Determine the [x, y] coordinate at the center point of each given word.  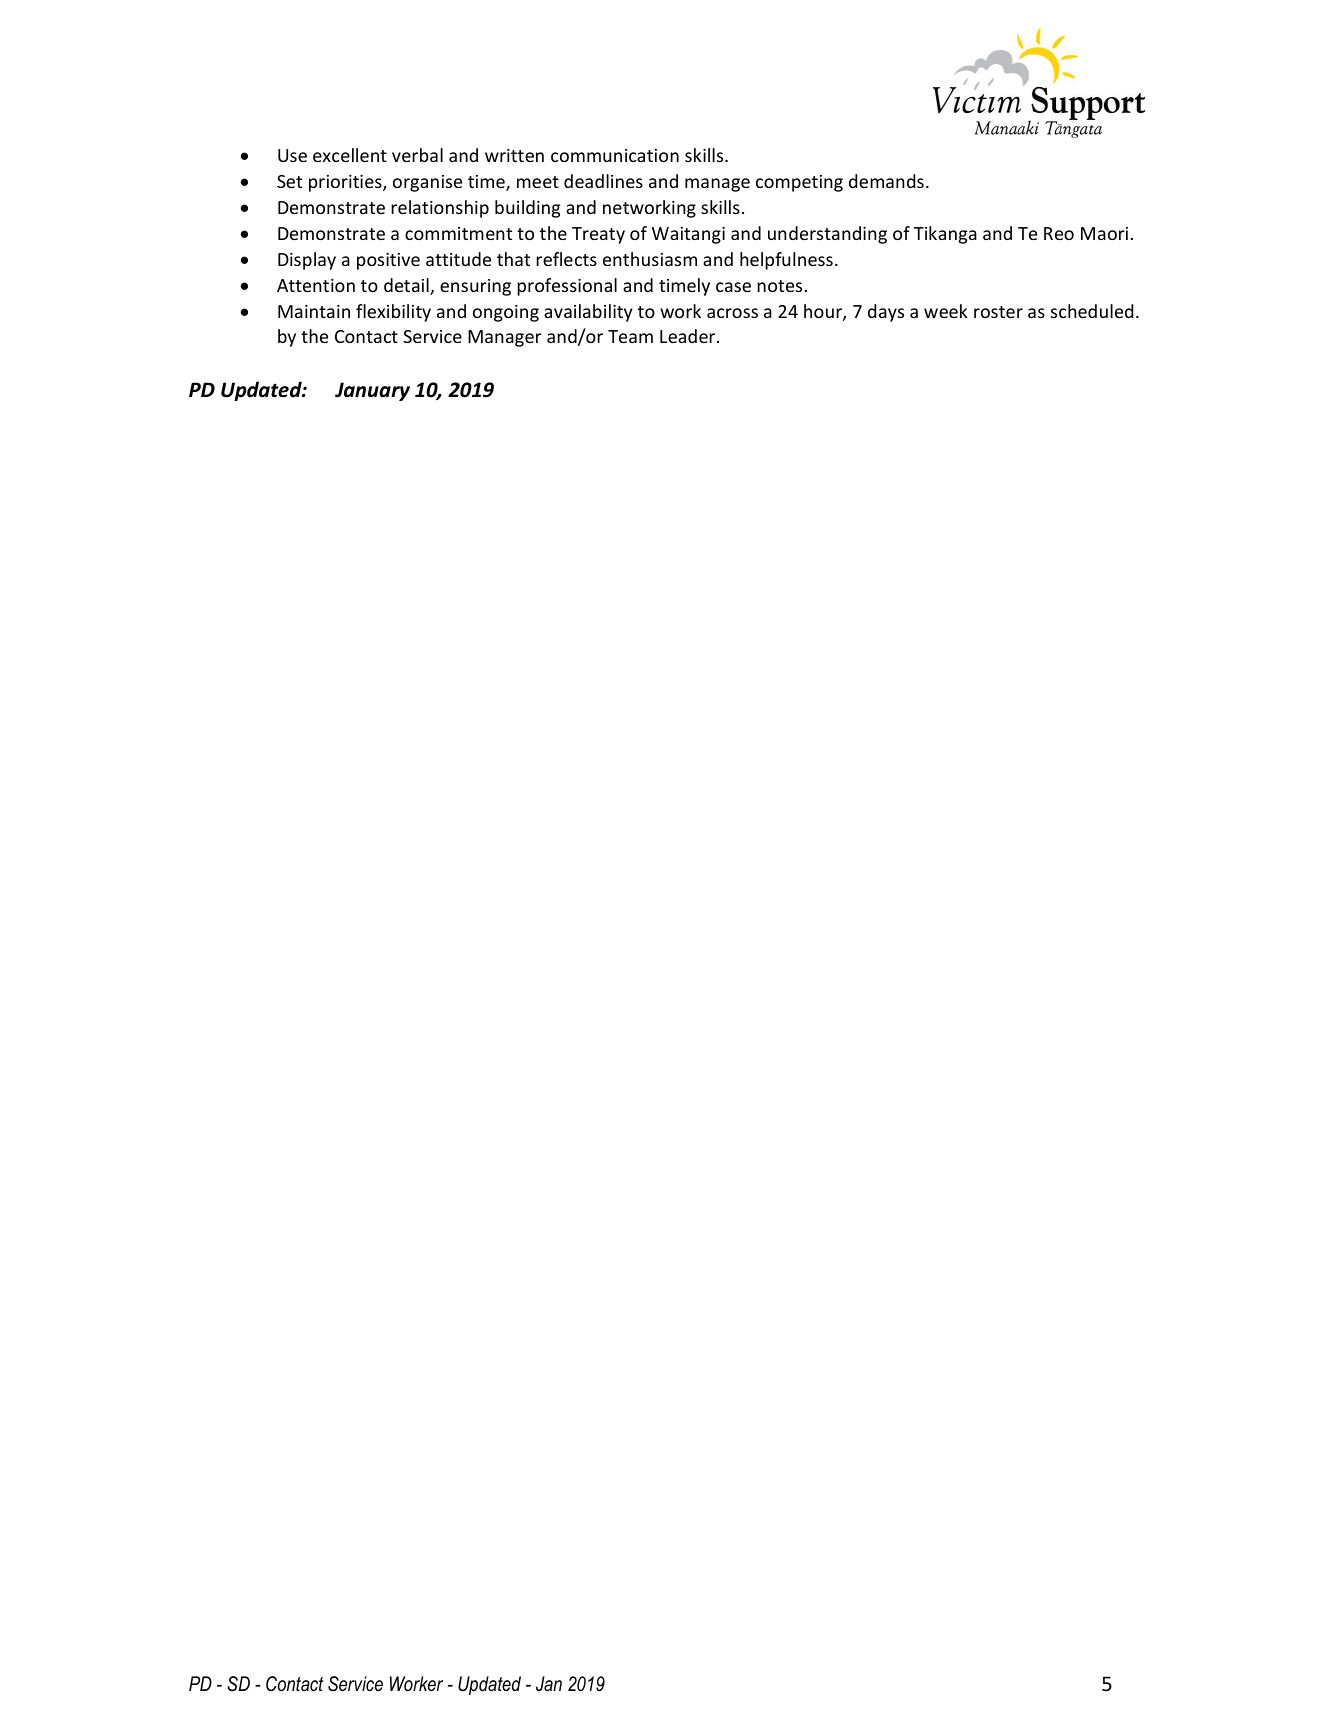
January [372, 391]
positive [388, 261]
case [733, 287]
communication [615, 155]
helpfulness [786, 261]
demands [886, 181]
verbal [417, 155]
